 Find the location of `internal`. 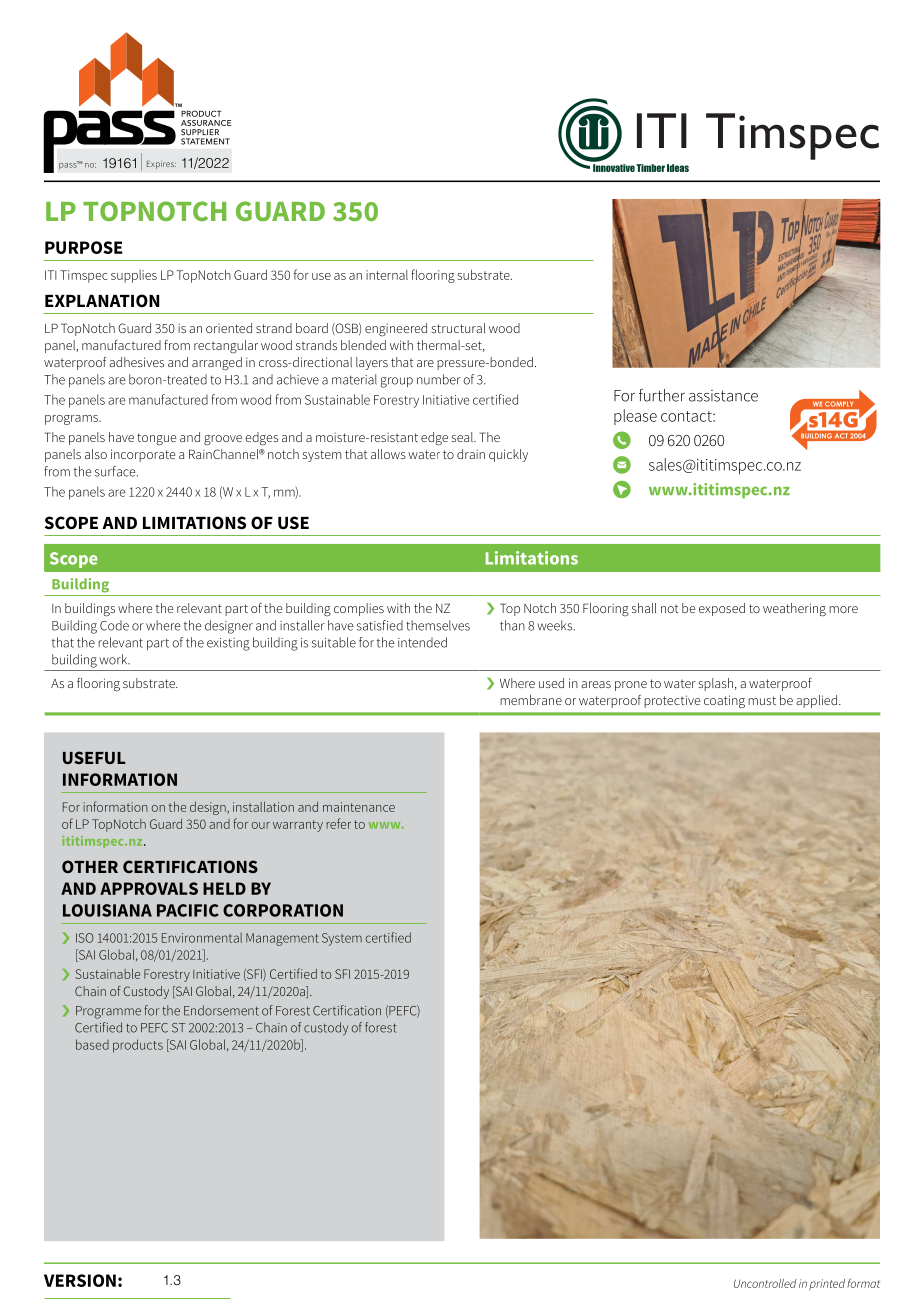

internal is located at coordinates (387, 275).
